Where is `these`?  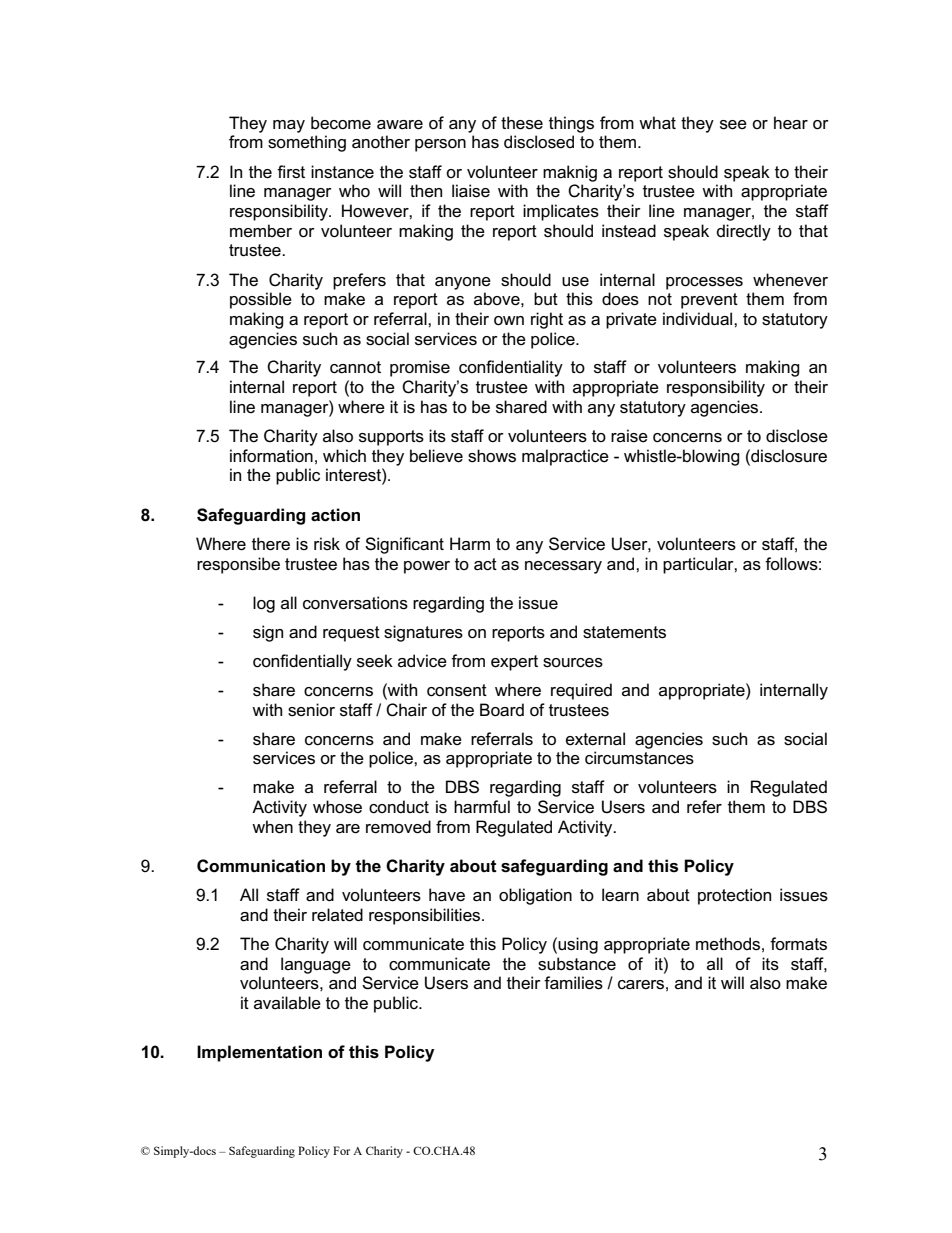
these is located at coordinates (522, 123).
